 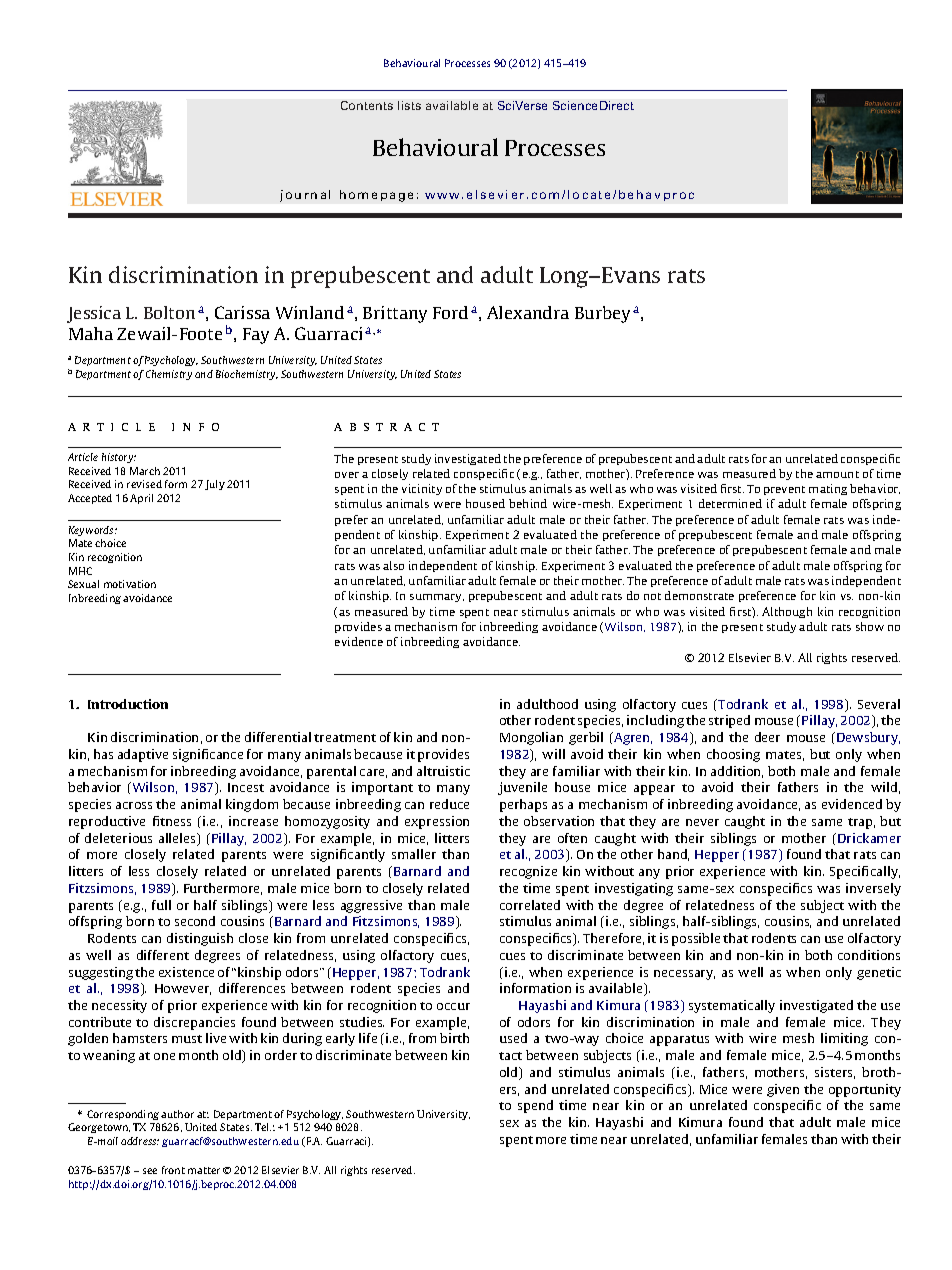 I want to click on Carissa, so click(x=242, y=312).
